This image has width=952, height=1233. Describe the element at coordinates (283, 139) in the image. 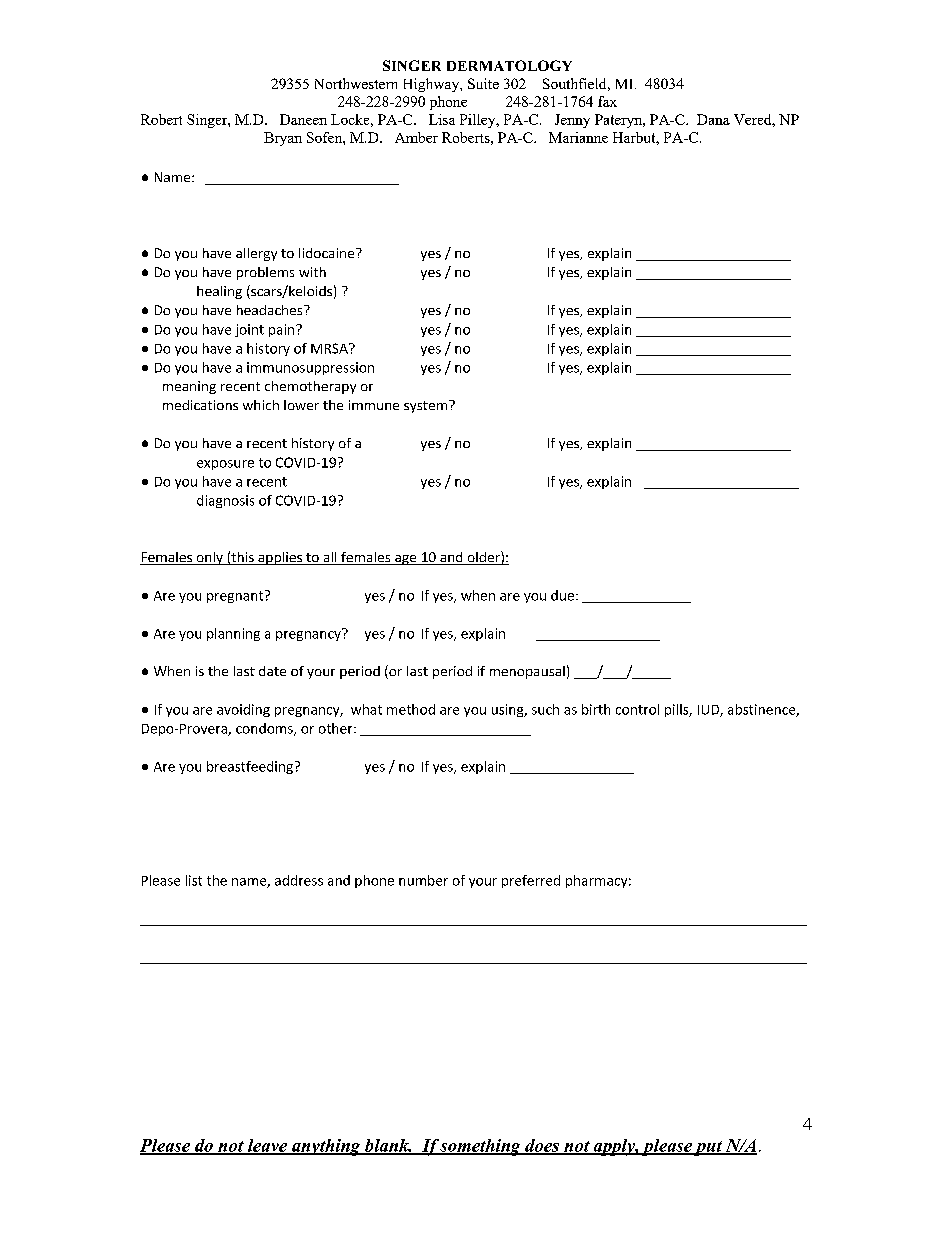

I see `Bryan` at that location.
